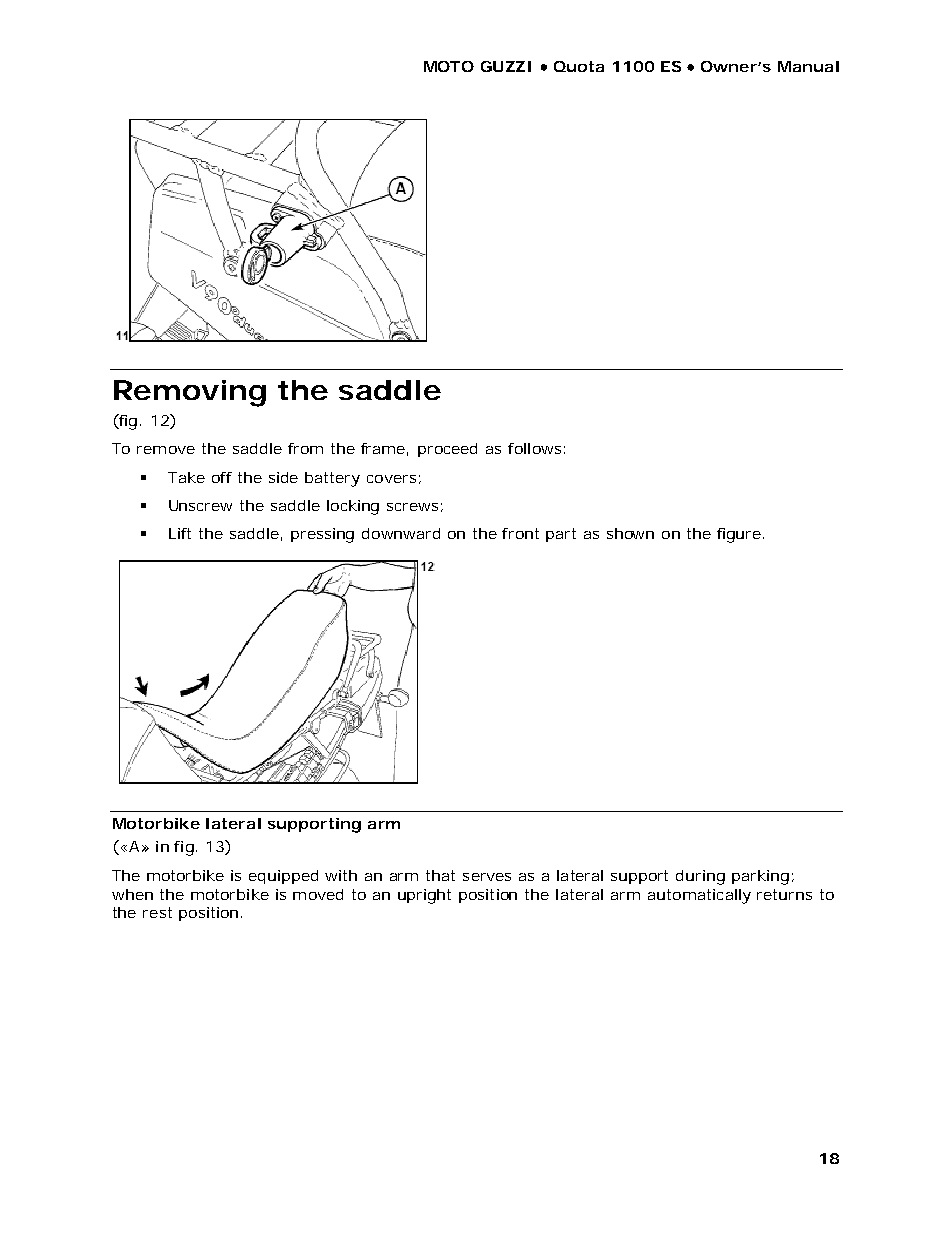 This image has width=952, height=1233. What do you see at coordinates (180, 533) in the image?
I see `Lift` at bounding box center [180, 533].
